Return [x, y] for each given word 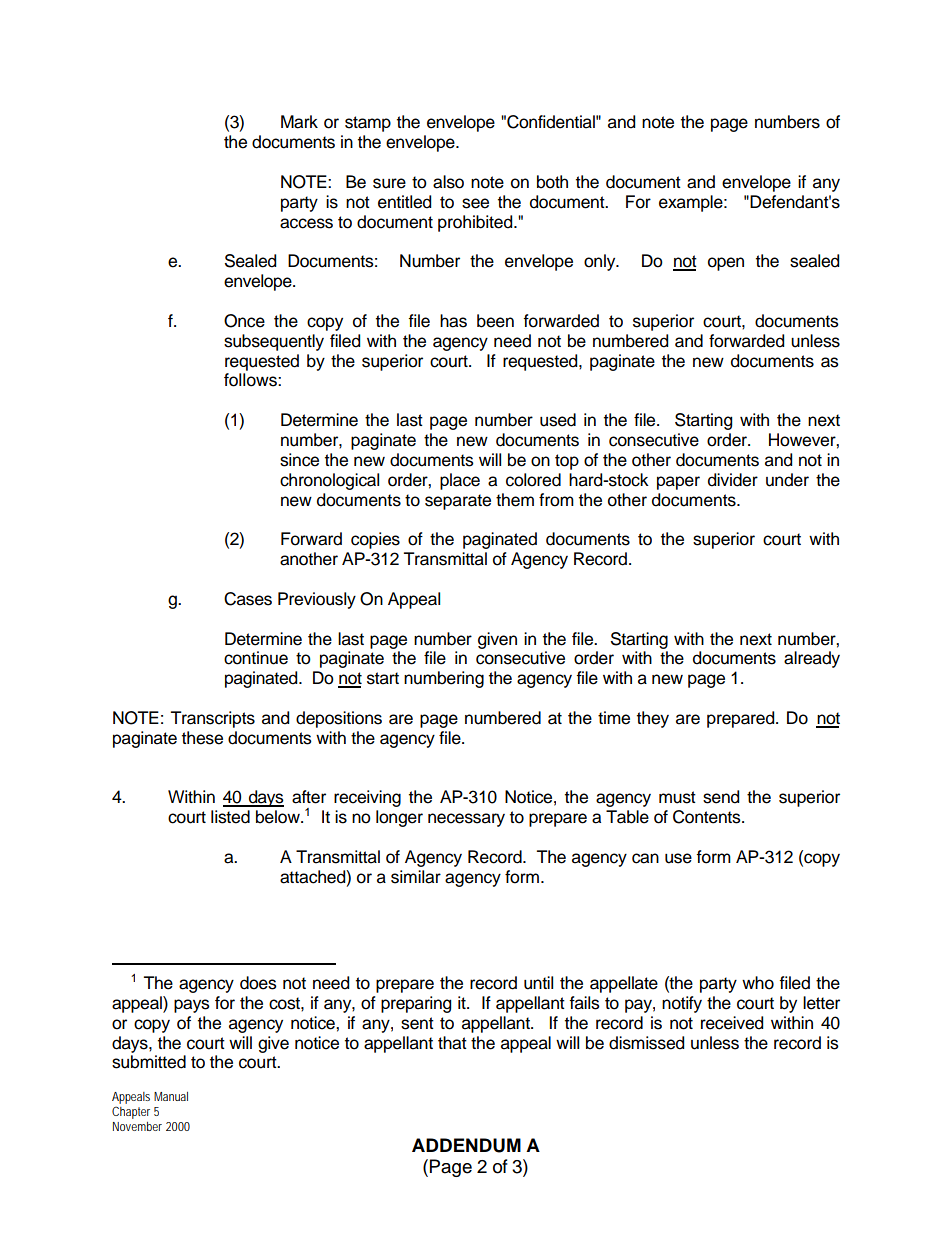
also [448, 182]
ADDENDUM [466, 1145]
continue [256, 658]
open [726, 264]
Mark [299, 122]
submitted [149, 1062]
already [812, 659]
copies [375, 540]
